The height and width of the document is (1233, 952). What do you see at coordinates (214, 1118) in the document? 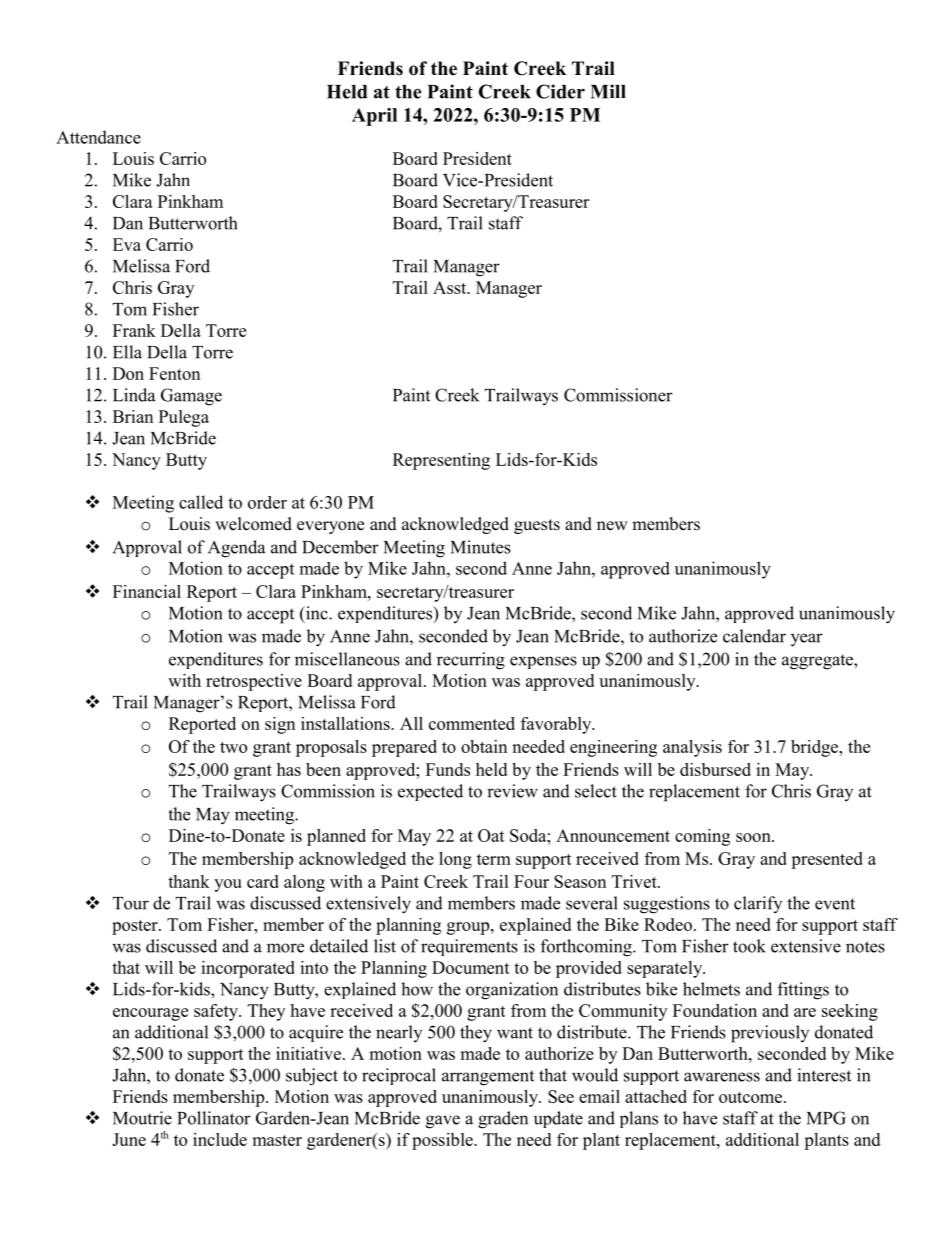
I see `Pollinator` at bounding box center [214, 1118].
